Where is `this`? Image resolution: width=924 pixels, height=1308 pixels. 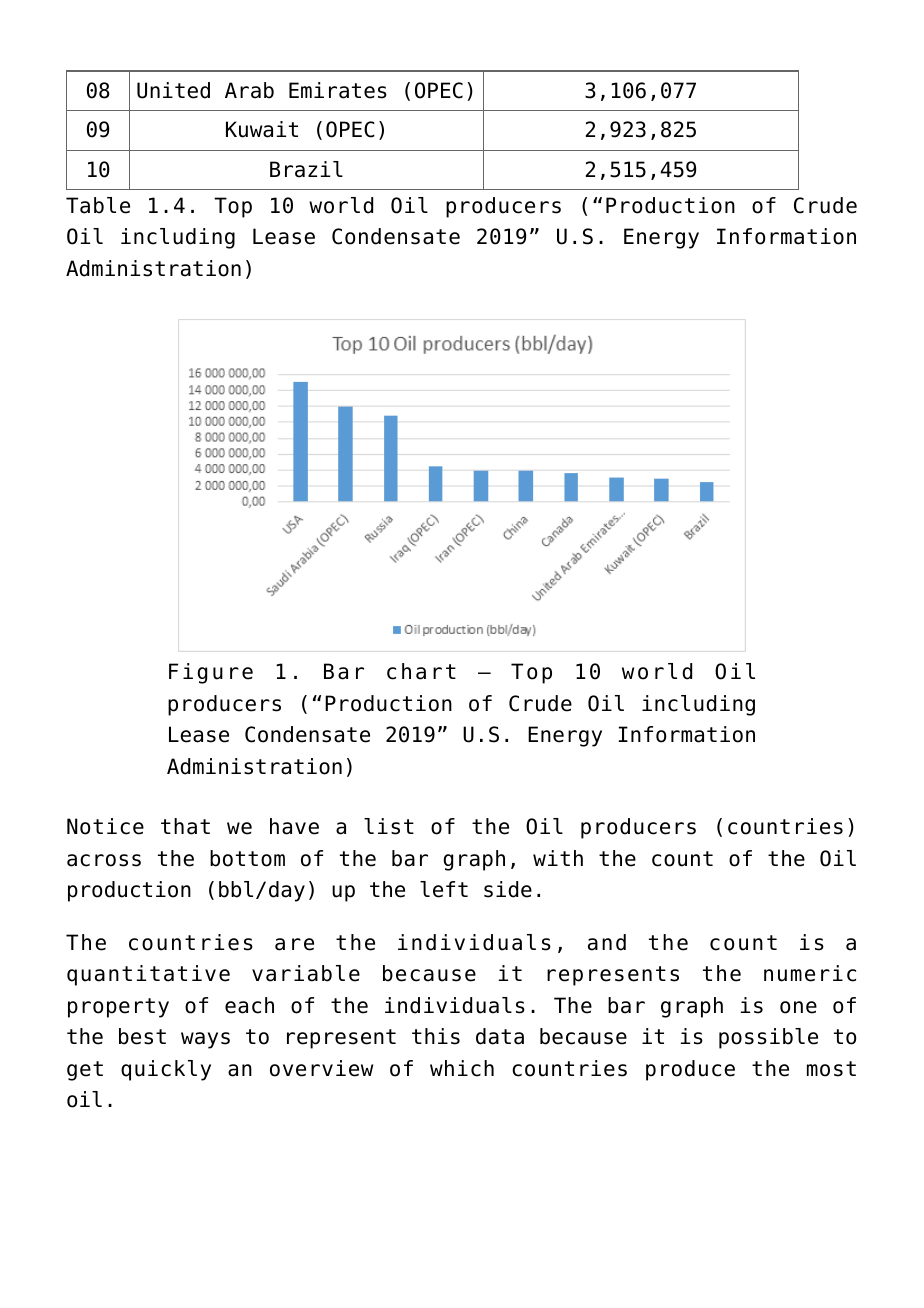
this is located at coordinates (436, 1036).
